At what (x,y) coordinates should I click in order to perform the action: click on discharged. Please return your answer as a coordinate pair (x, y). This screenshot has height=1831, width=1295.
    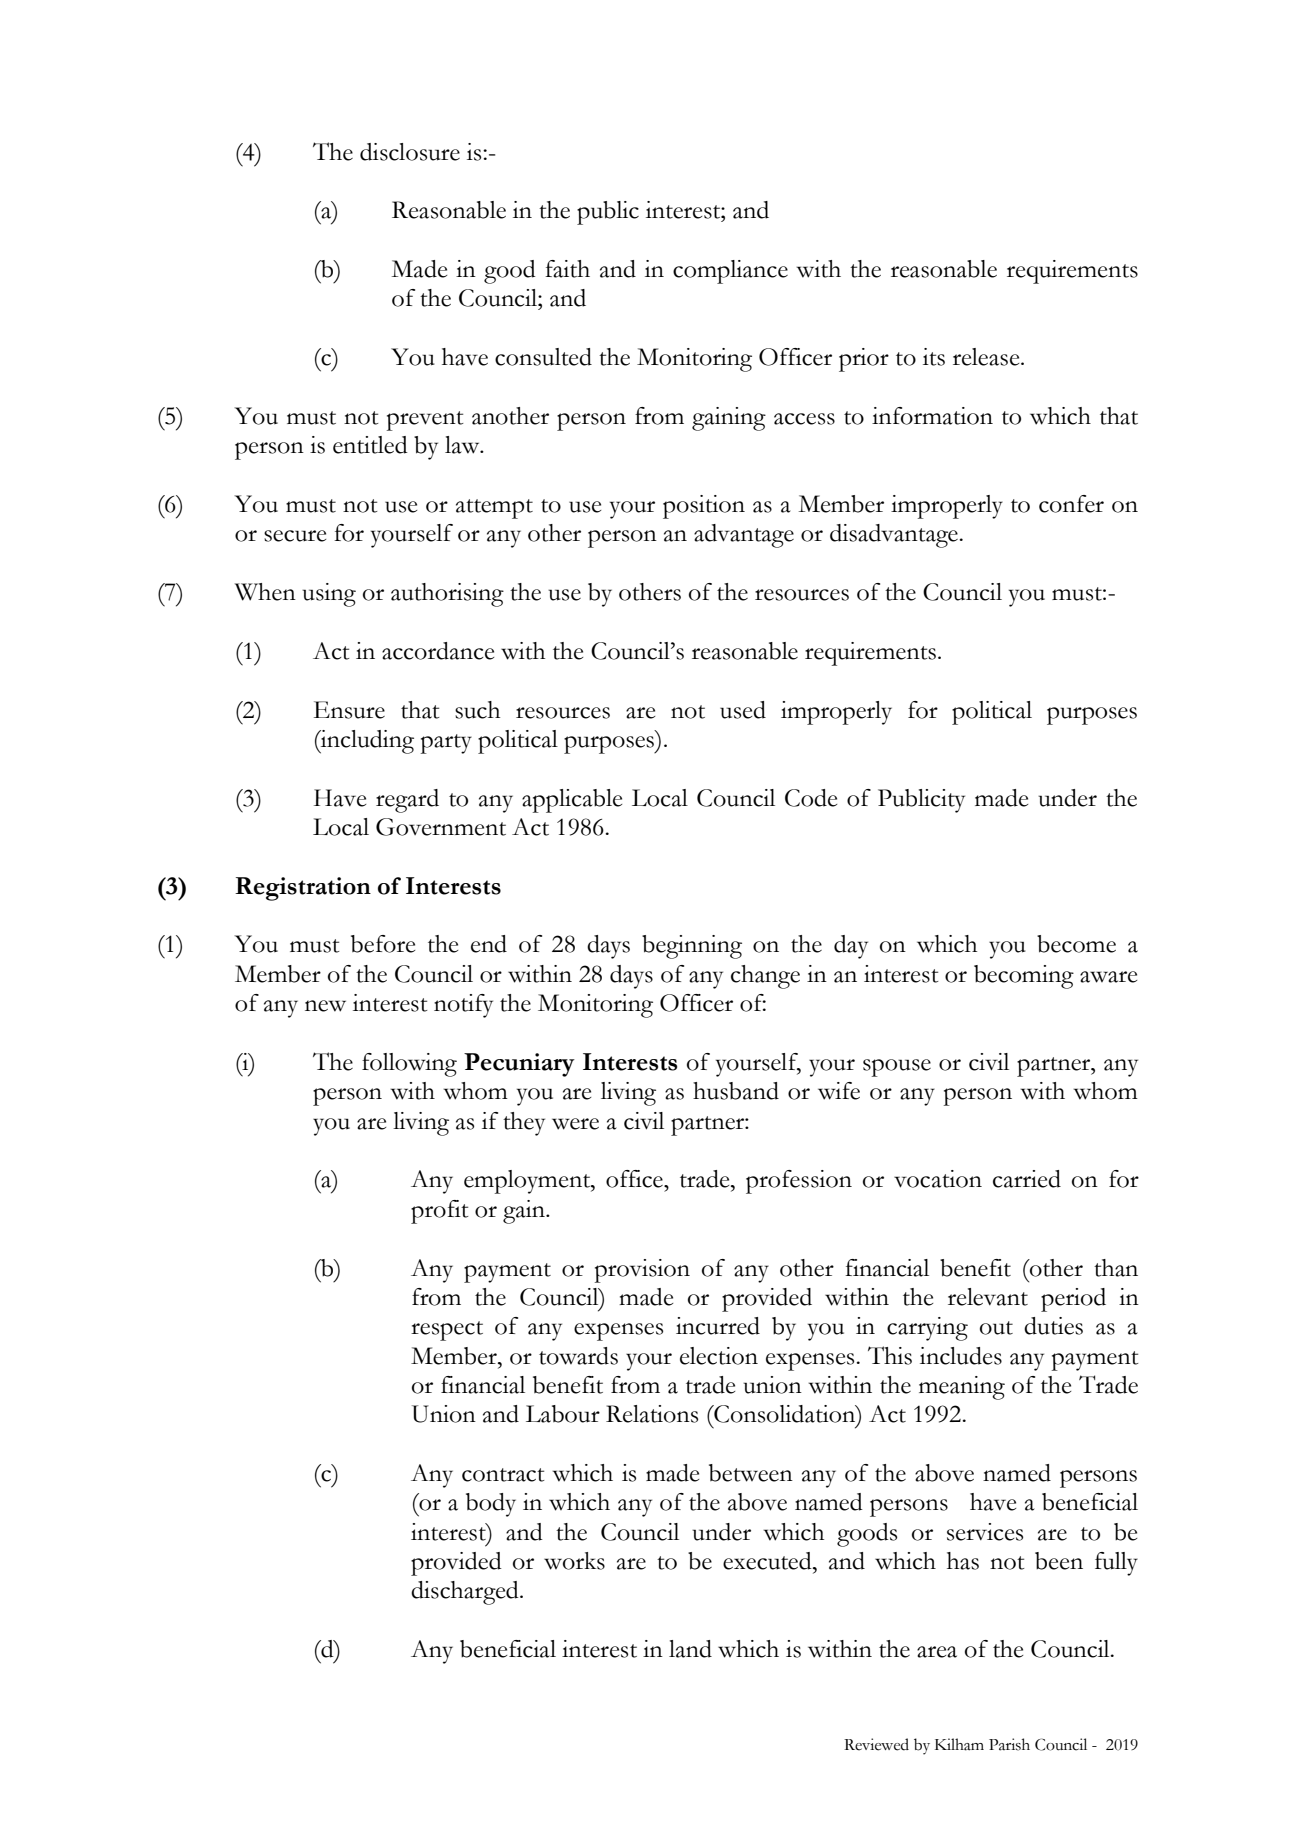
    Looking at the image, I should click on (466, 1593).
